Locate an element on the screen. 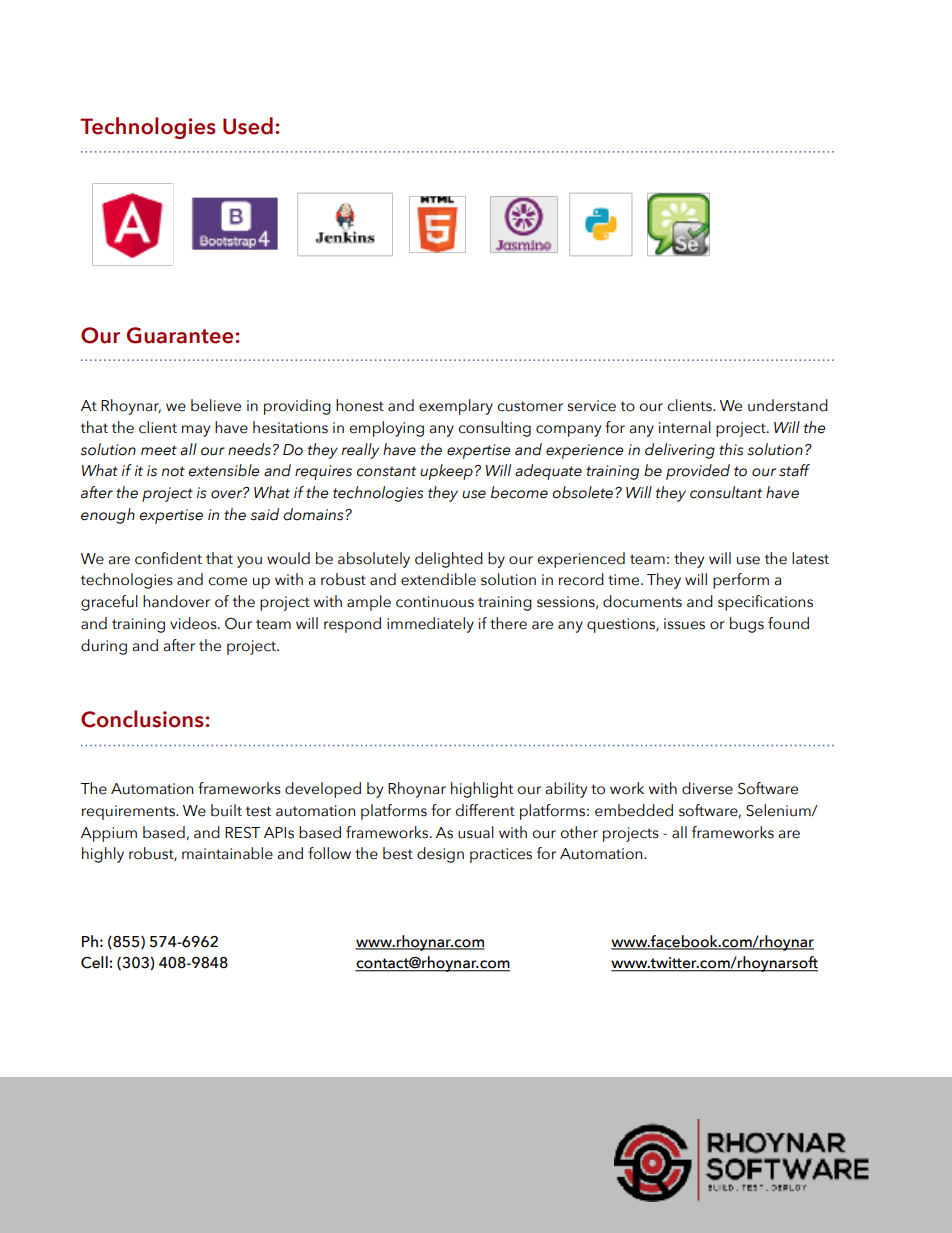 The image size is (952, 1233). immediately is located at coordinates (430, 625).
